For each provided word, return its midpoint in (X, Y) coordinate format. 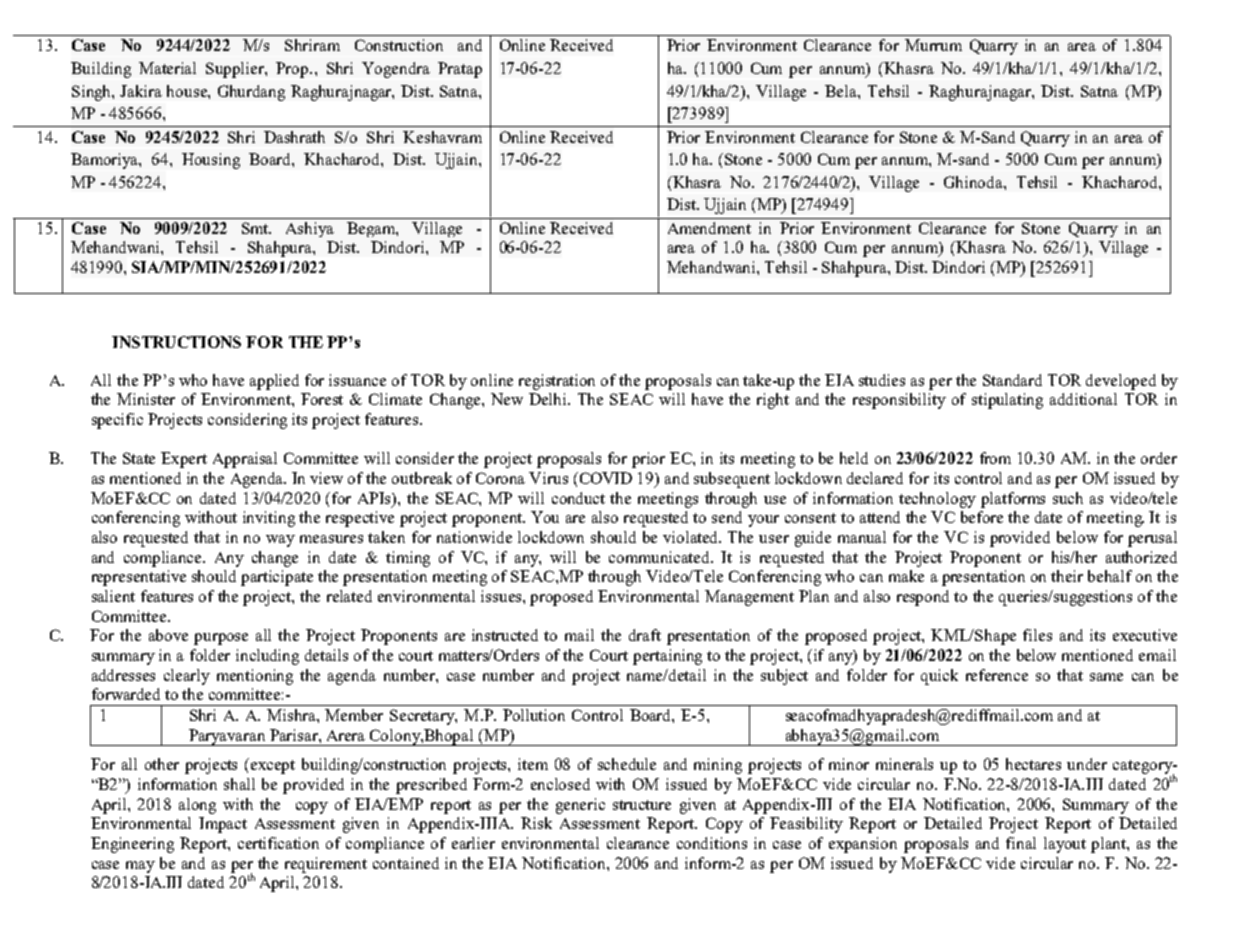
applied (274, 382)
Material (167, 68)
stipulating (1007, 401)
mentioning (255, 677)
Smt (256, 228)
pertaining (667, 657)
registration (557, 382)
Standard (1012, 380)
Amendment (709, 228)
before (982, 517)
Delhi (549, 399)
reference (997, 675)
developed (1121, 382)
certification (278, 843)
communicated (661, 557)
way (280, 541)
